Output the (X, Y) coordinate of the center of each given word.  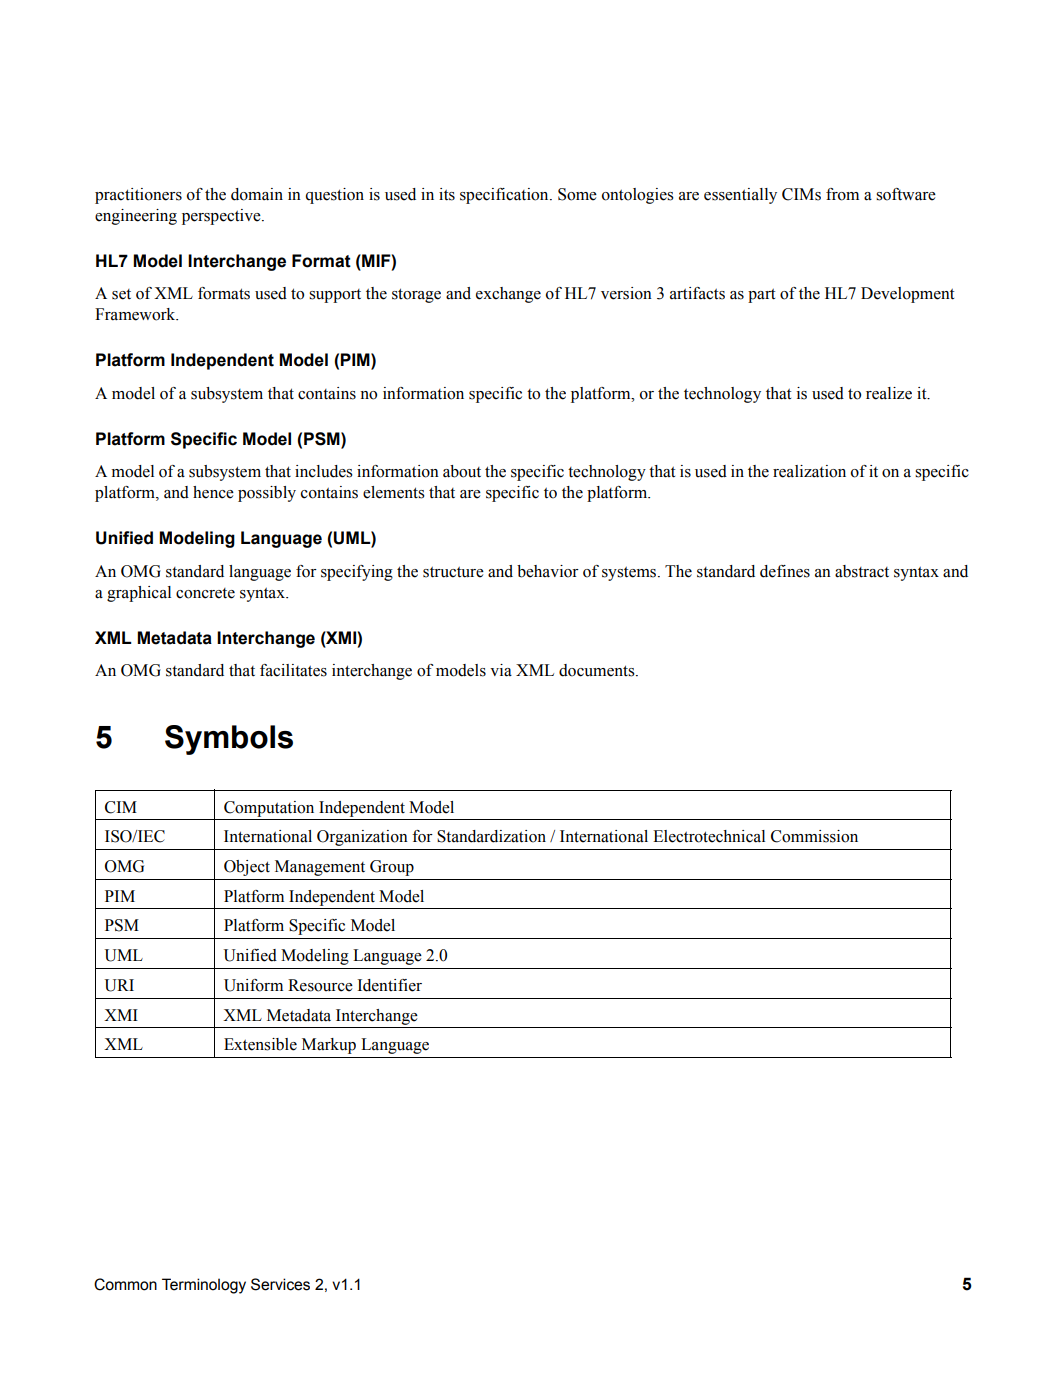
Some (577, 194)
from (842, 194)
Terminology (204, 1286)
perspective (222, 217)
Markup (329, 1046)
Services (280, 1284)
